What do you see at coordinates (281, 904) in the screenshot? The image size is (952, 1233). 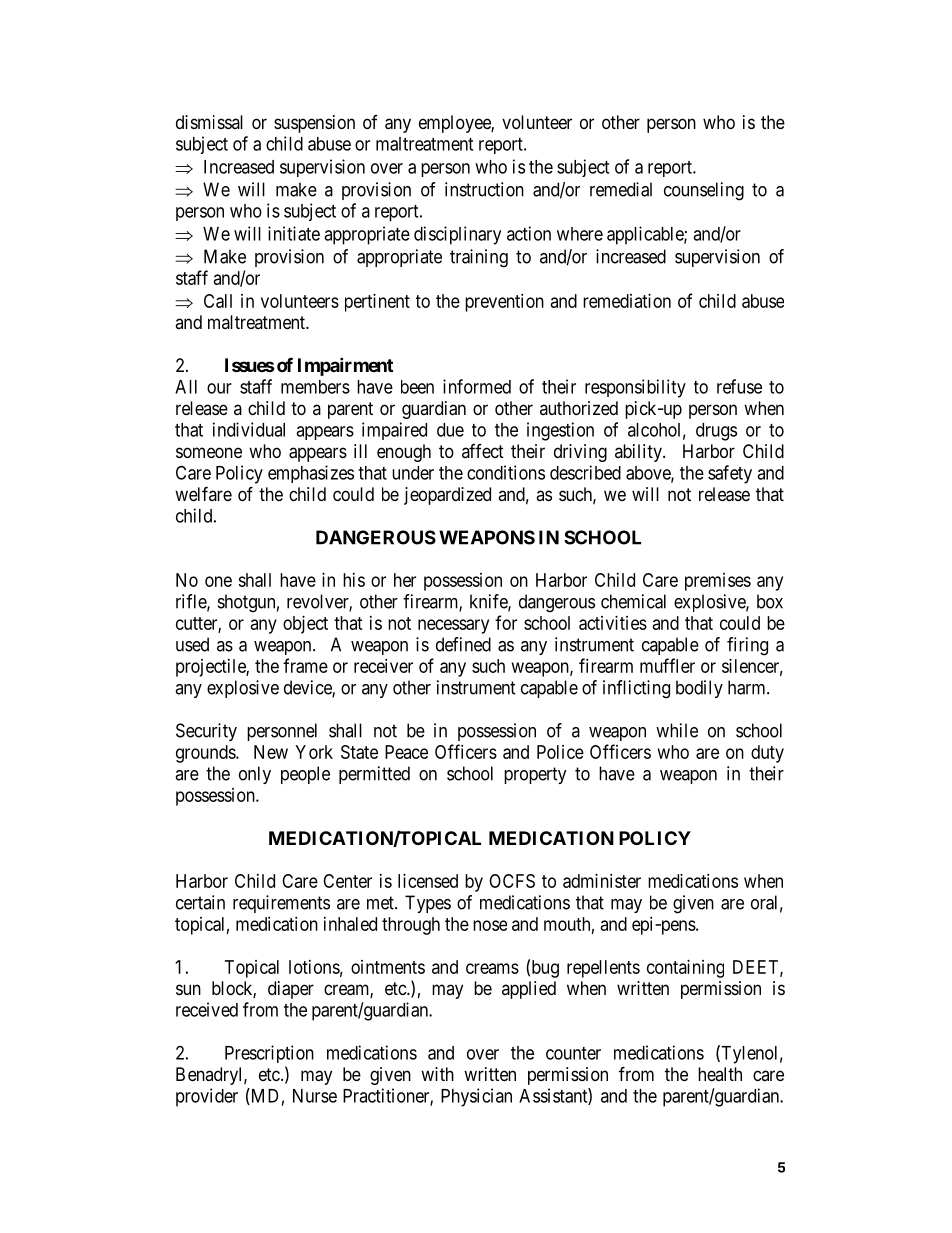 I see `requirements` at bounding box center [281, 904].
